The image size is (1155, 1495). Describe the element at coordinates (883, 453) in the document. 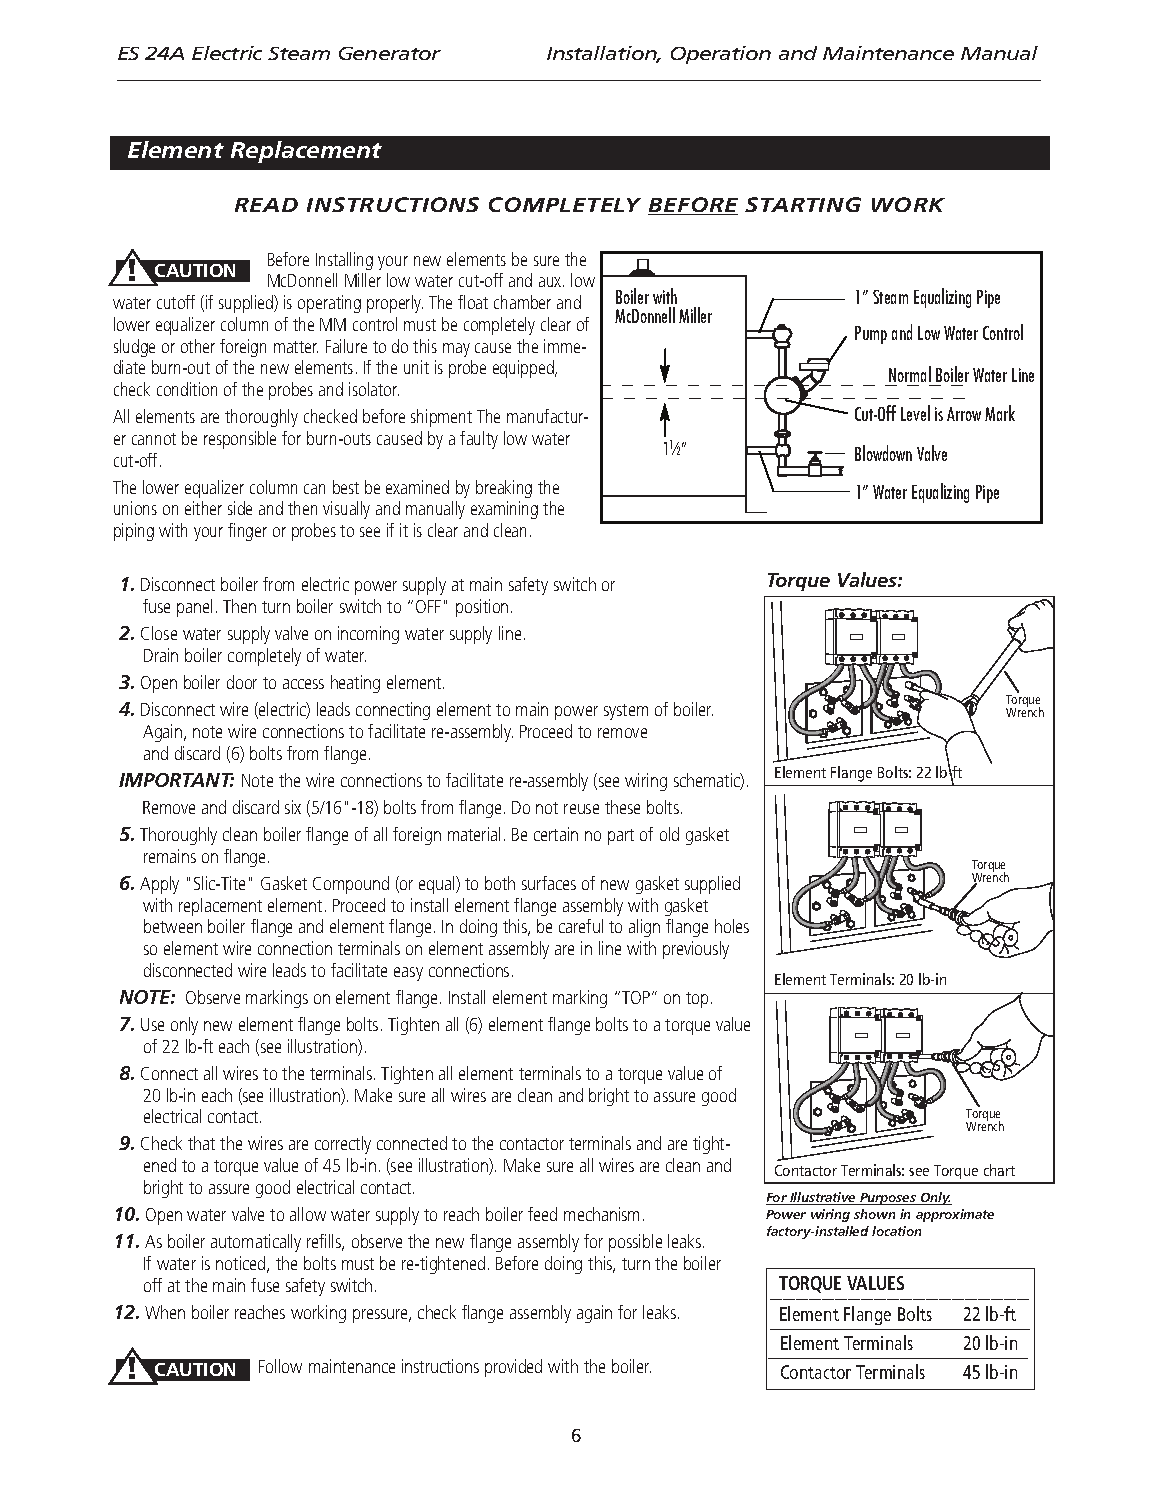

I see `Blowdown` at that location.
